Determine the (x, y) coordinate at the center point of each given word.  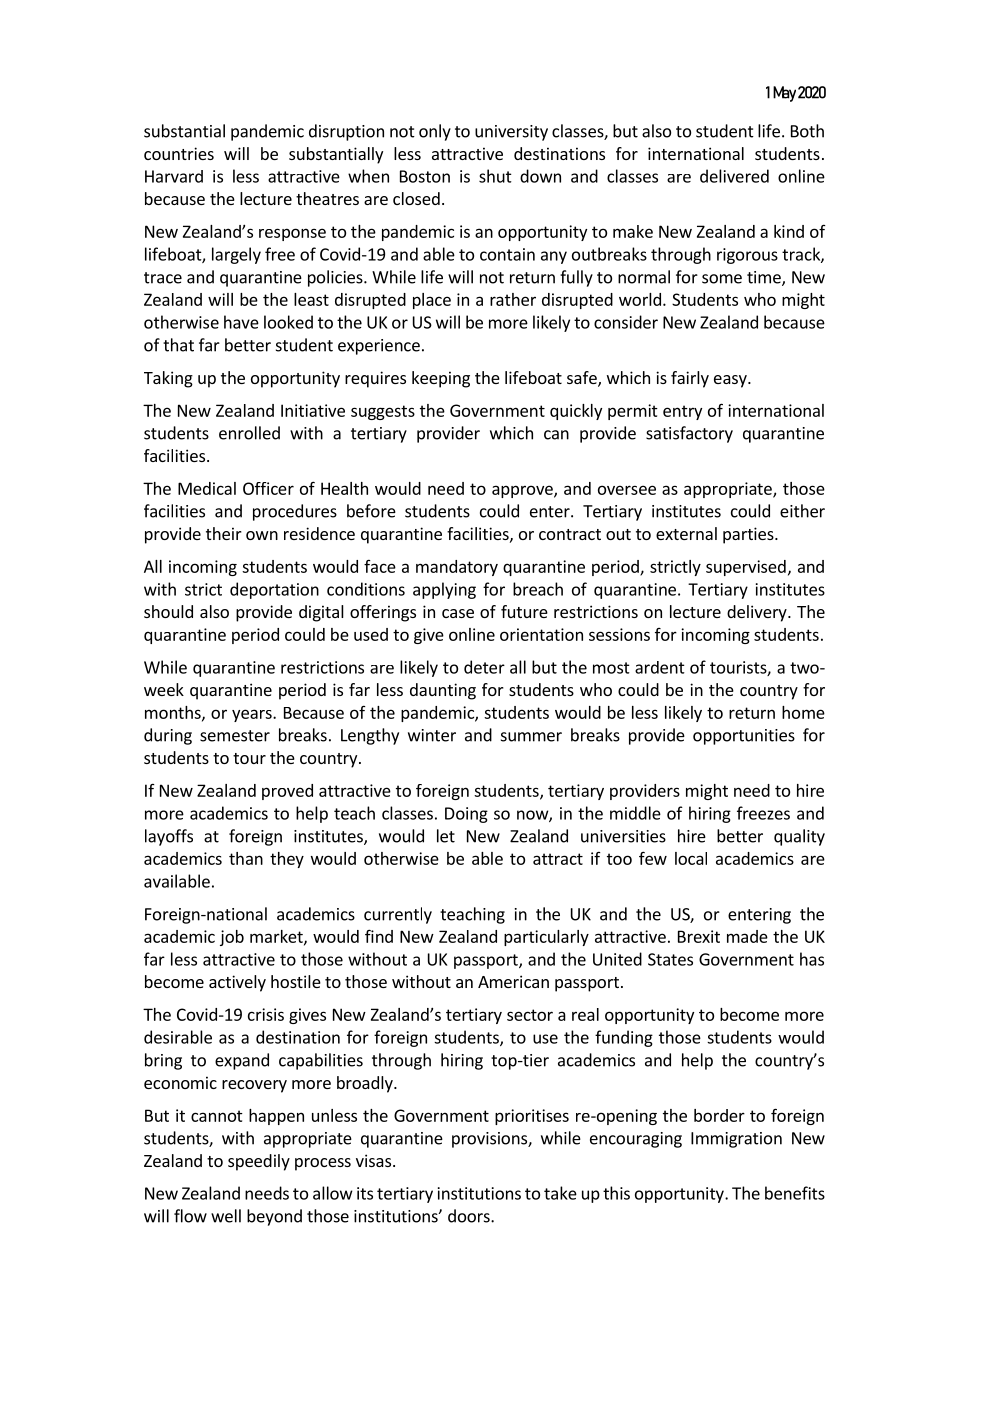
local (691, 858)
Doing (466, 815)
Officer (268, 488)
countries (179, 153)
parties (749, 535)
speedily (259, 1162)
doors (470, 1216)
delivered (734, 176)
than (246, 858)
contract (570, 534)
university (511, 133)
